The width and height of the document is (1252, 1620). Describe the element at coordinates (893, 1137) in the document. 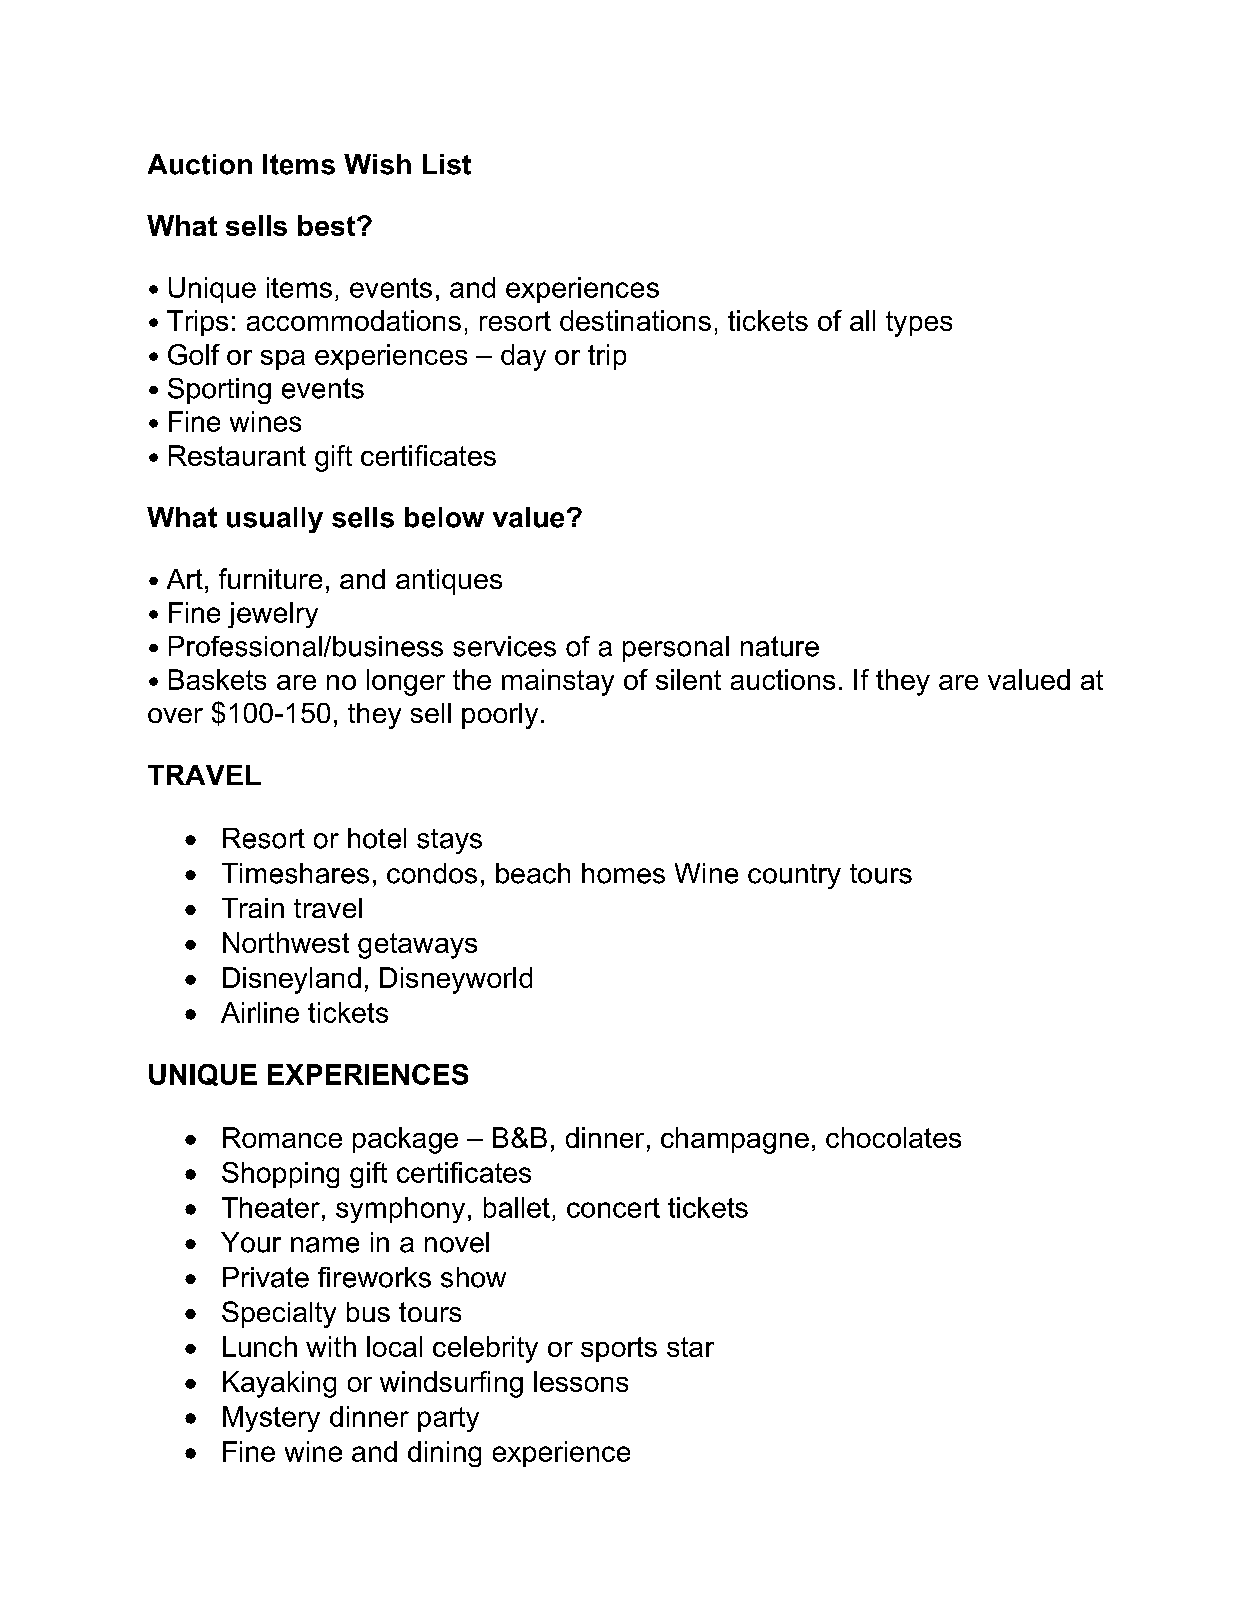

I see `chocolates` at that location.
